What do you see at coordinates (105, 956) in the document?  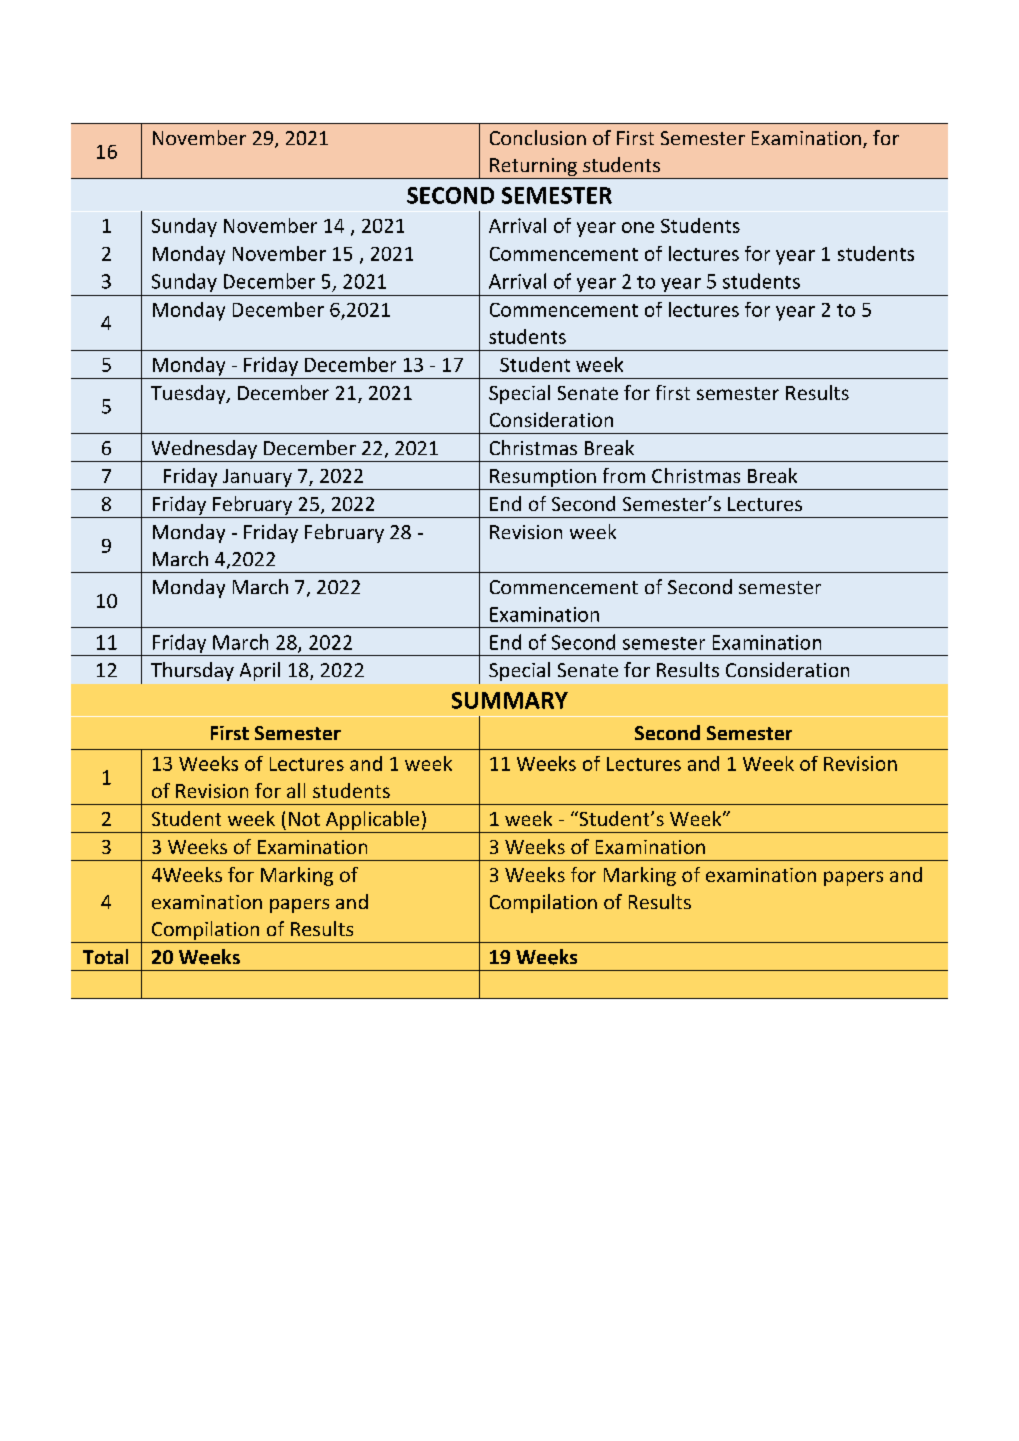 I see `Total` at bounding box center [105, 956].
